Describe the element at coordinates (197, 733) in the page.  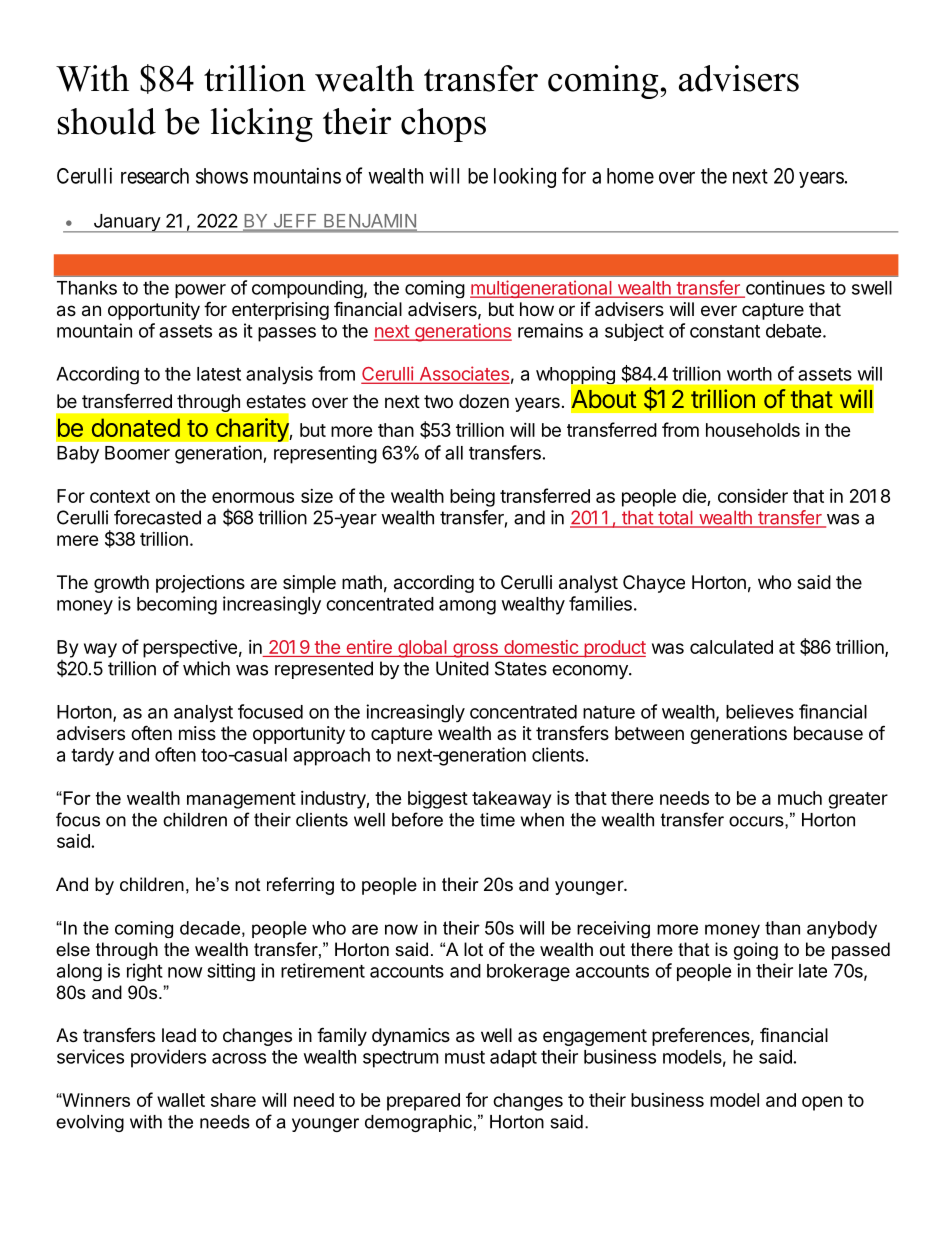
I see `miss` at that location.
